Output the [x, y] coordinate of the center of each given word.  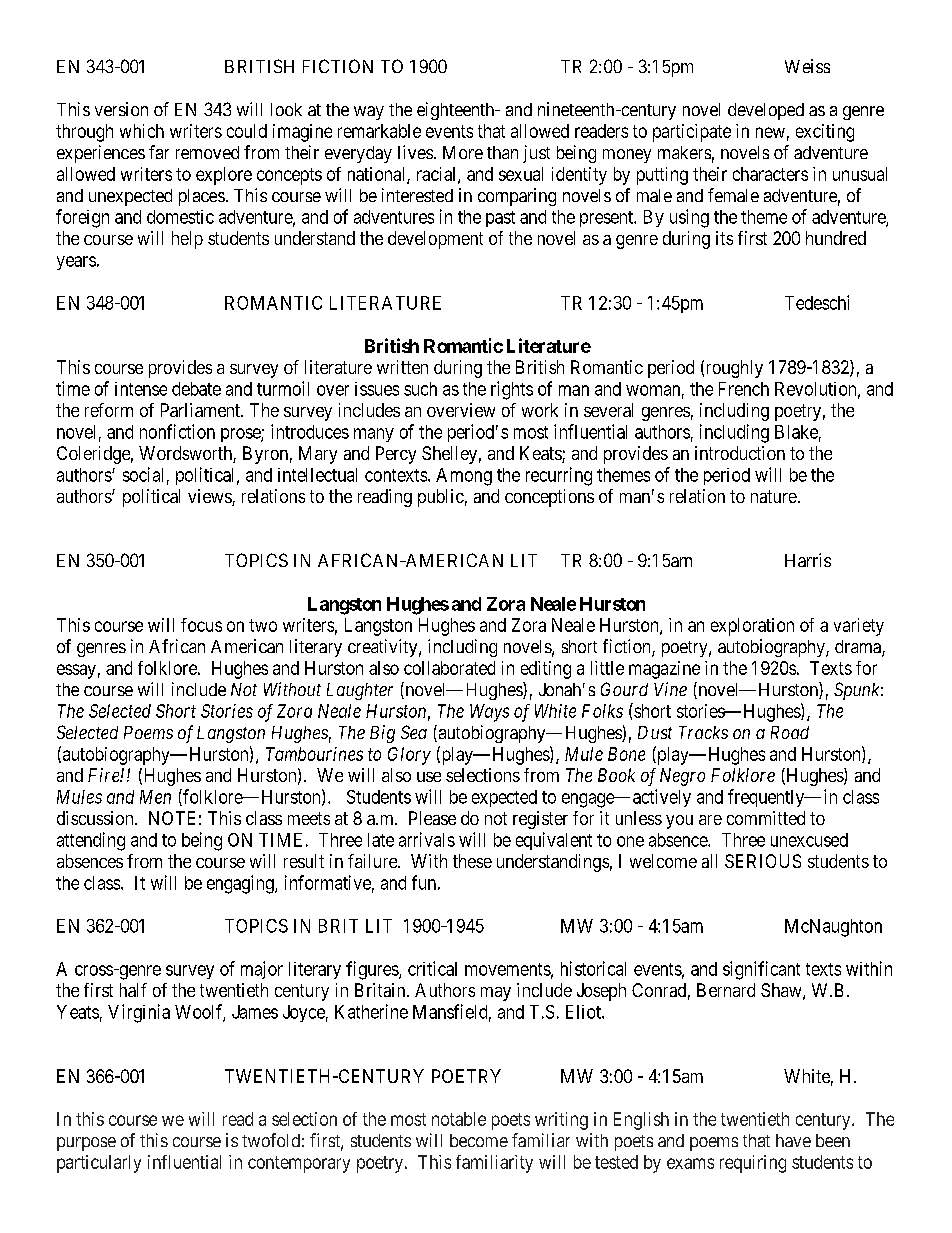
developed [766, 111]
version [121, 109]
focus [201, 625]
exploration [752, 627]
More [463, 152]
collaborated [449, 668]
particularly [99, 1164]
